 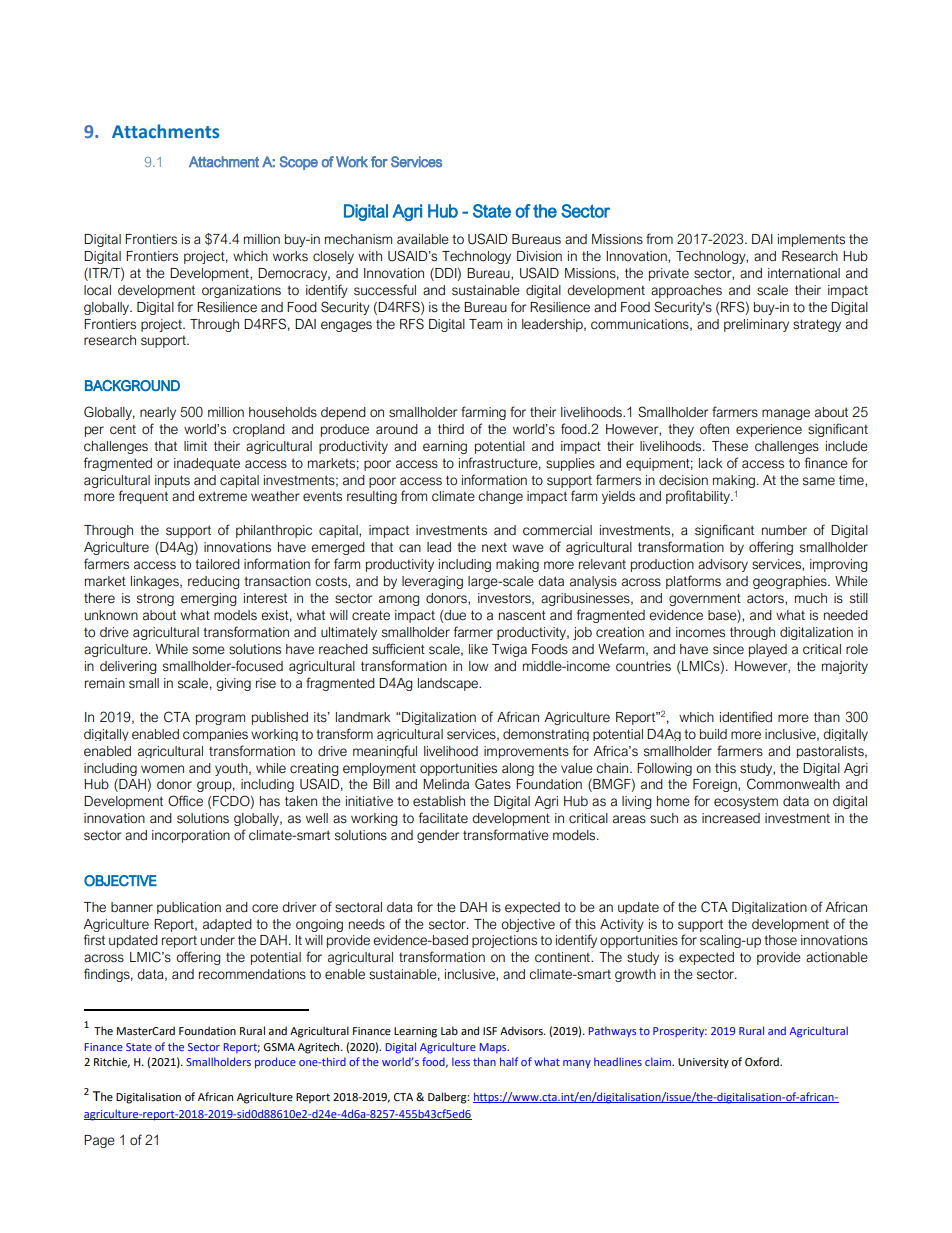 I want to click on played, so click(x=768, y=650).
